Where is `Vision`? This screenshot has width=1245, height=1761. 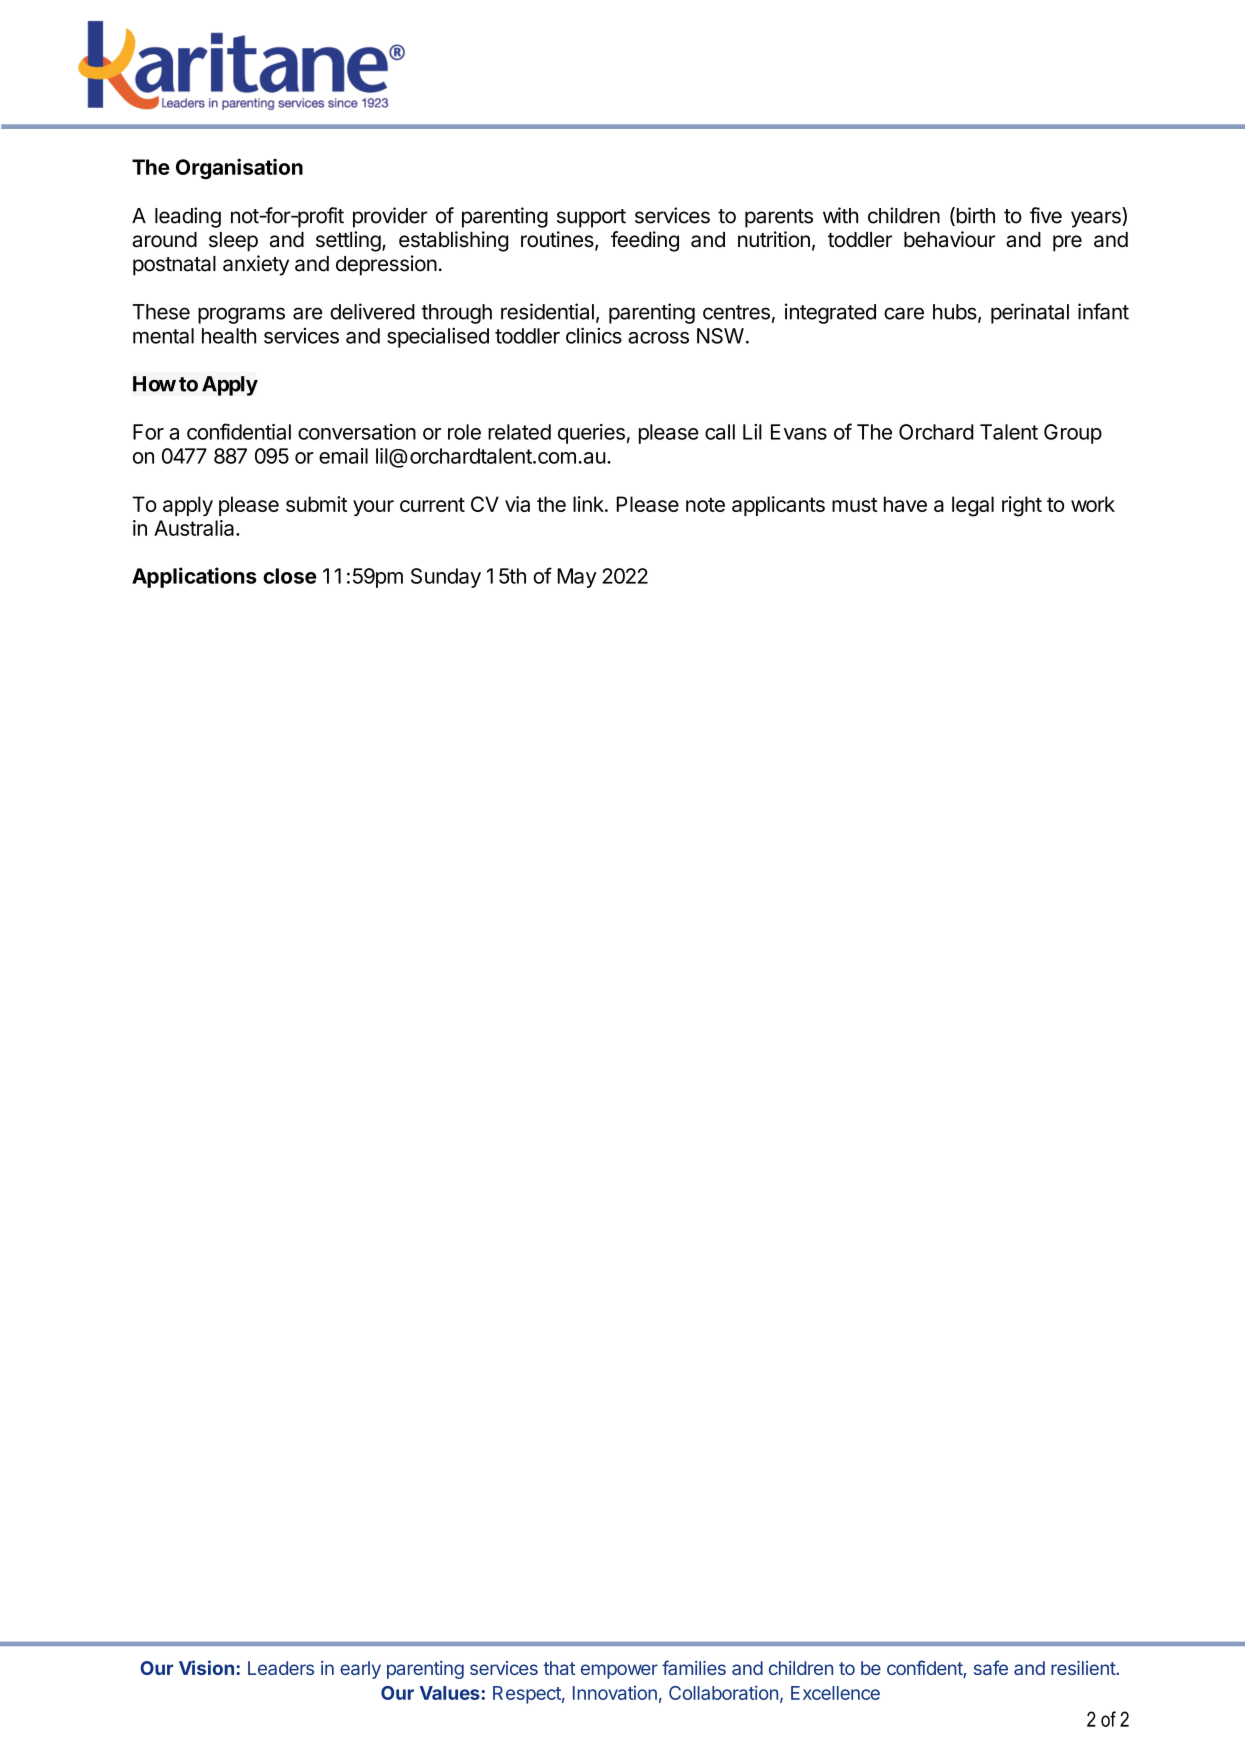 Vision is located at coordinates (206, 1667).
